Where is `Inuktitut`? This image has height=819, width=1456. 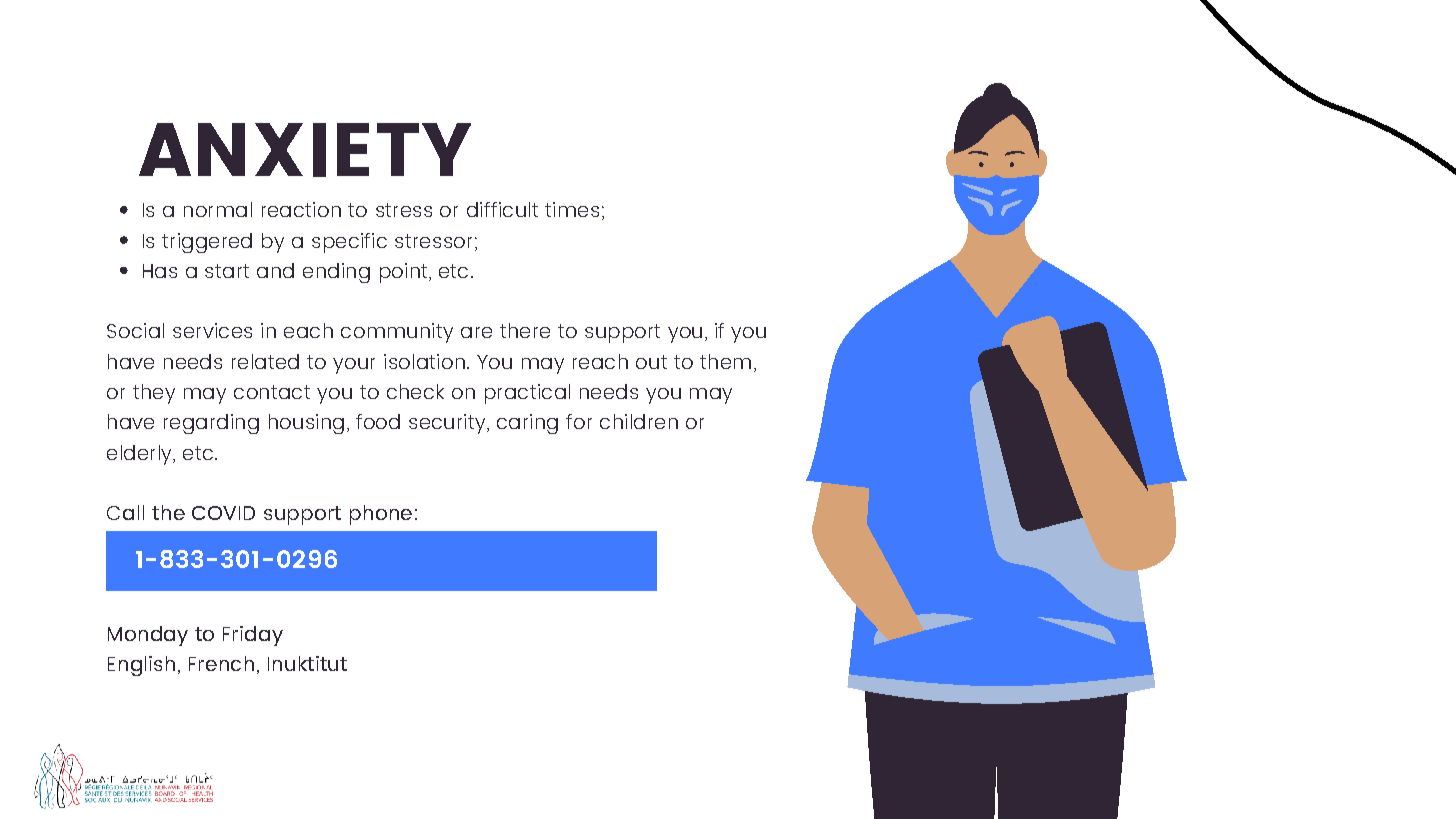 Inuktitut is located at coordinates (307, 663).
